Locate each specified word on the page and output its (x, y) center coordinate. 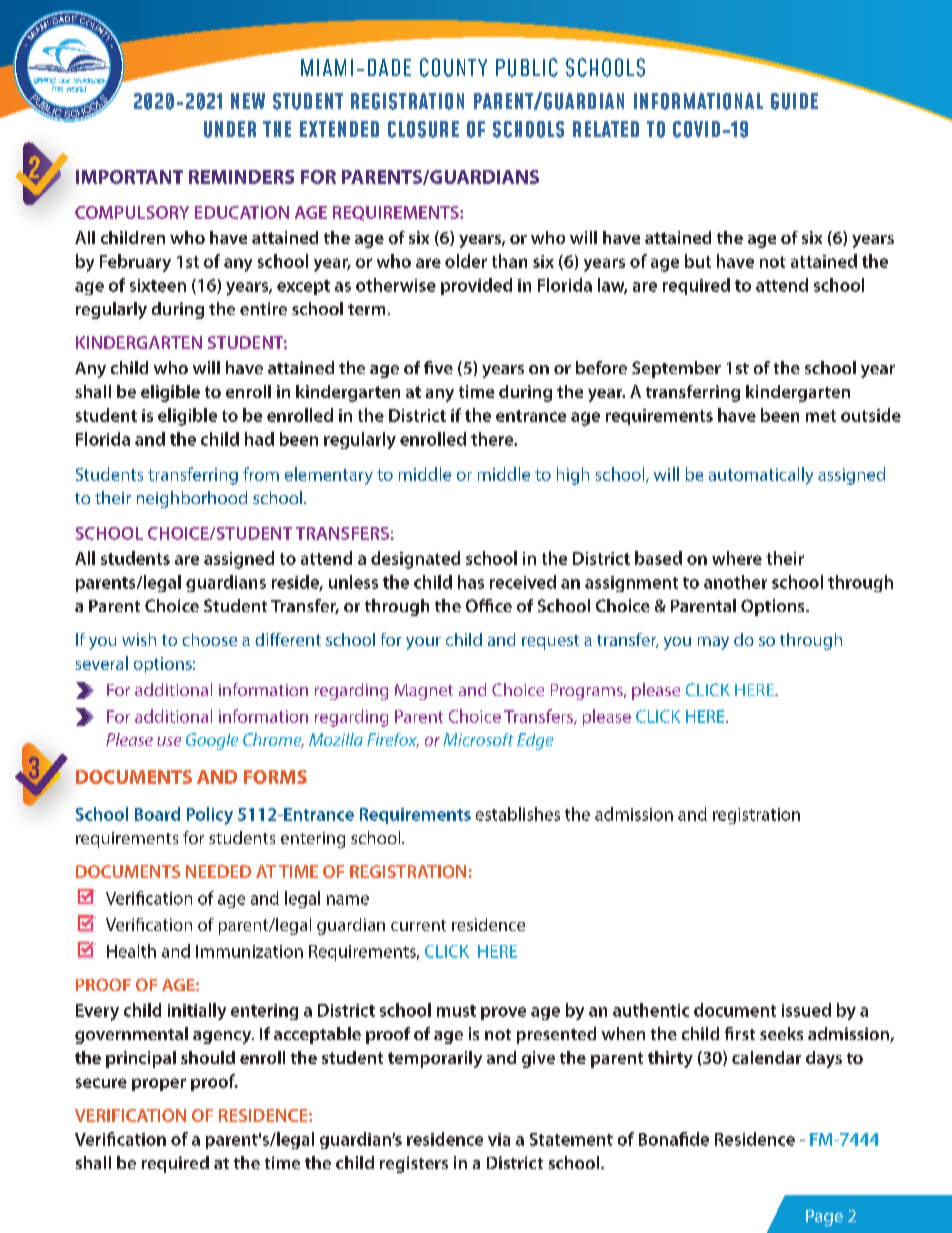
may (713, 643)
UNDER (230, 129)
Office (489, 605)
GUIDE (794, 101)
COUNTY (453, 67)
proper (159, 1084)
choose (209, 639)
